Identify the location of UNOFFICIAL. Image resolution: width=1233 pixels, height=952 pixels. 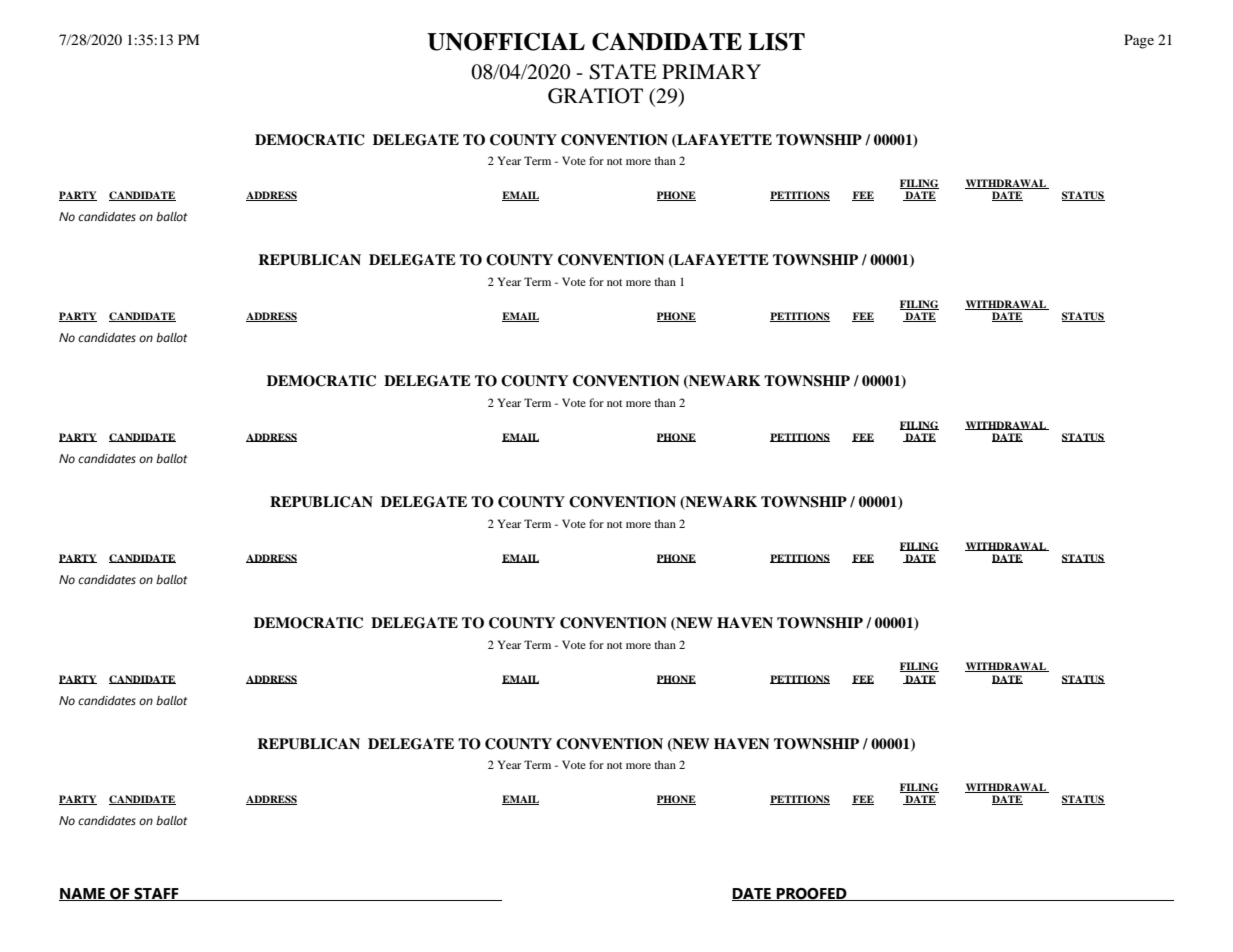
(506, 42).
